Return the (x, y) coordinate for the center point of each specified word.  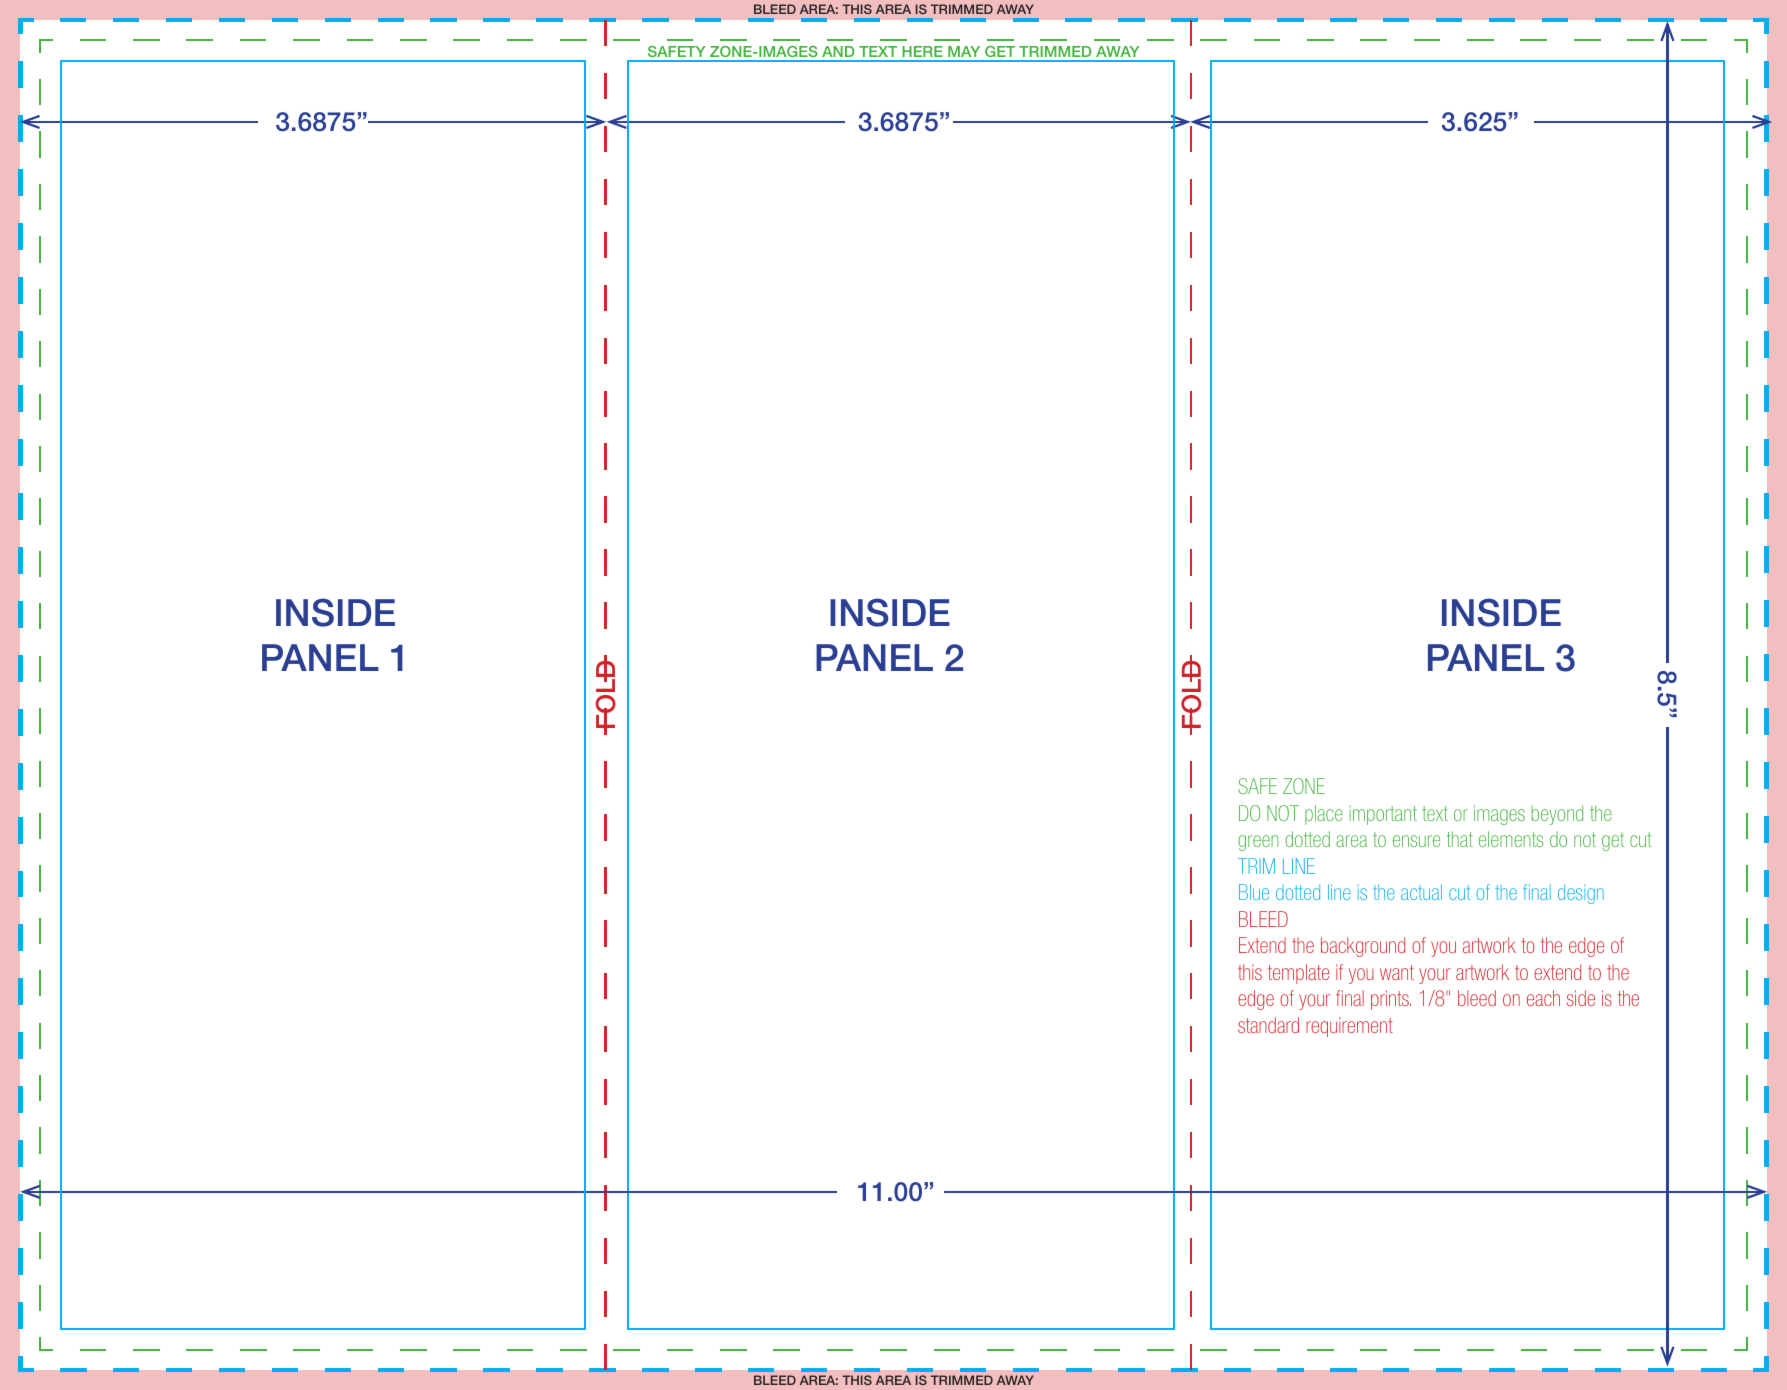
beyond (1557, 815)
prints (1391, 1000)
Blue (1254, 892)
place (1324, 815)
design (1581, 894)
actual (1421, 892)
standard (1268, 1025)
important (1383, 815)
